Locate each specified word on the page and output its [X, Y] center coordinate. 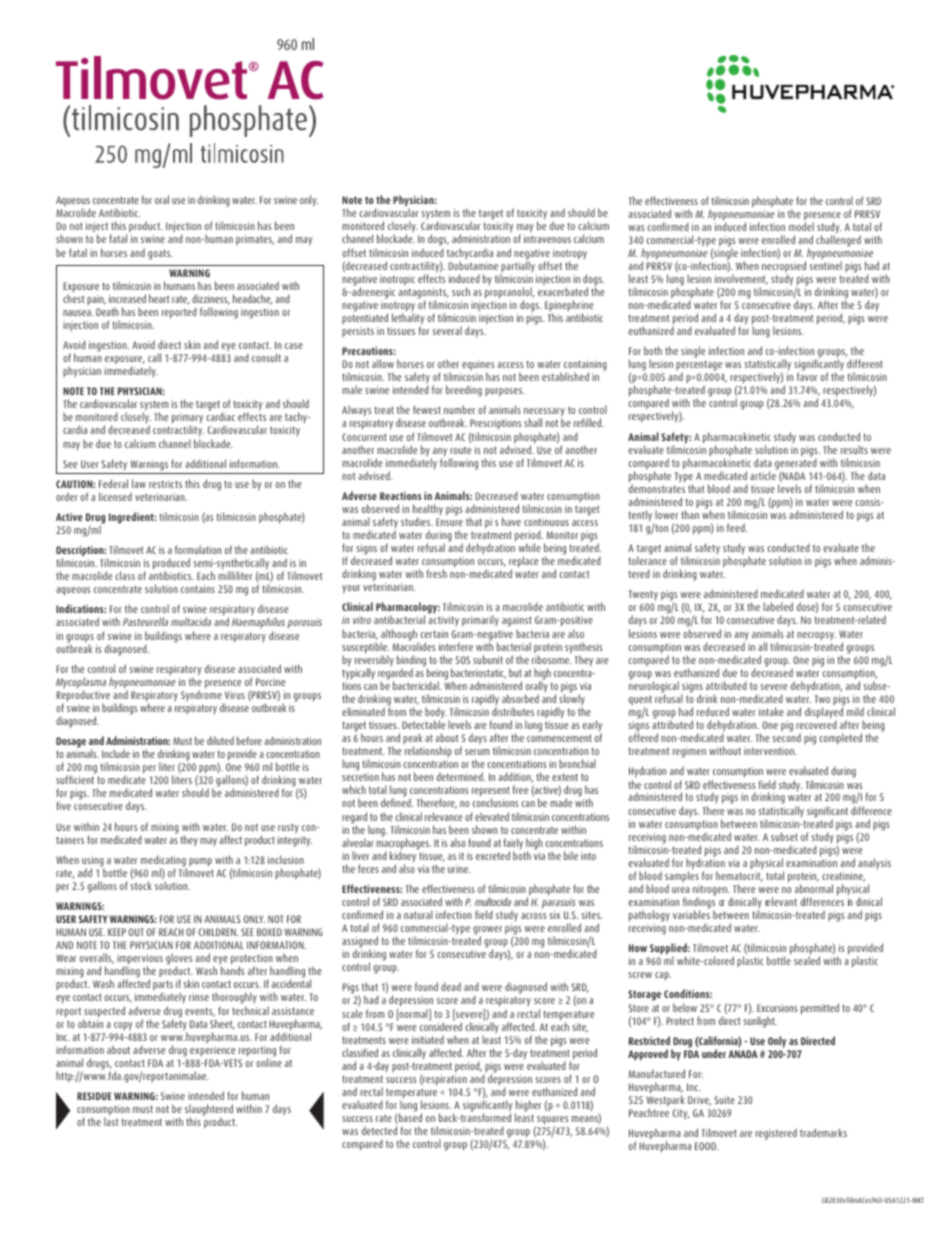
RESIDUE [94, 1096]
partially [518, 267]
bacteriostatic [478, 673]
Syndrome [202, 696]
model [801, 226]
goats [160, 254]
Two [822, 699]
